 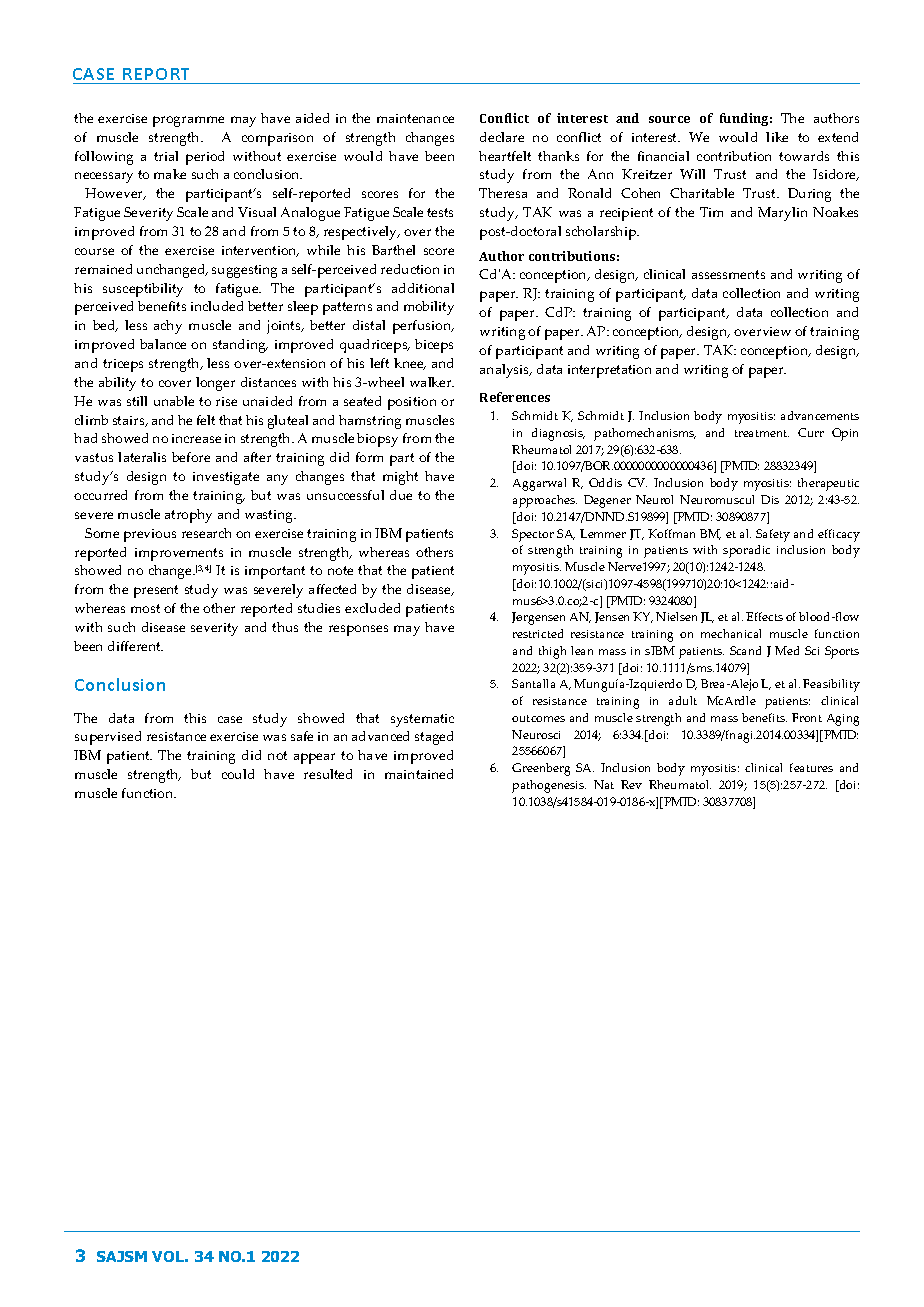 What do you see at coordinates (188, 121) in the page?
I see `programme` at bounding box center [188, 121].
